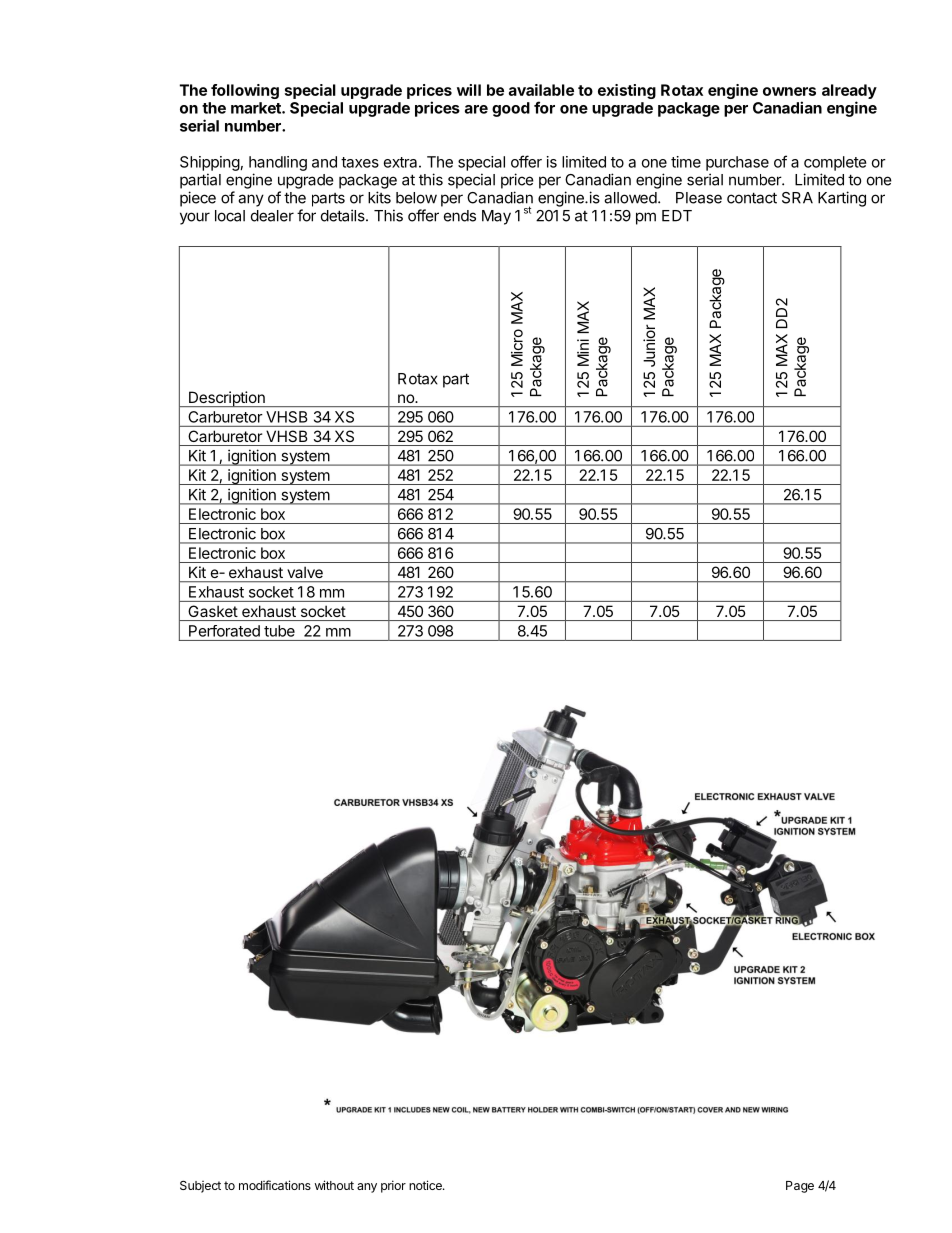  What do you see at coordinates (257, 108) in the screenshot?
I see `market` at bounding box center [257, 108].
